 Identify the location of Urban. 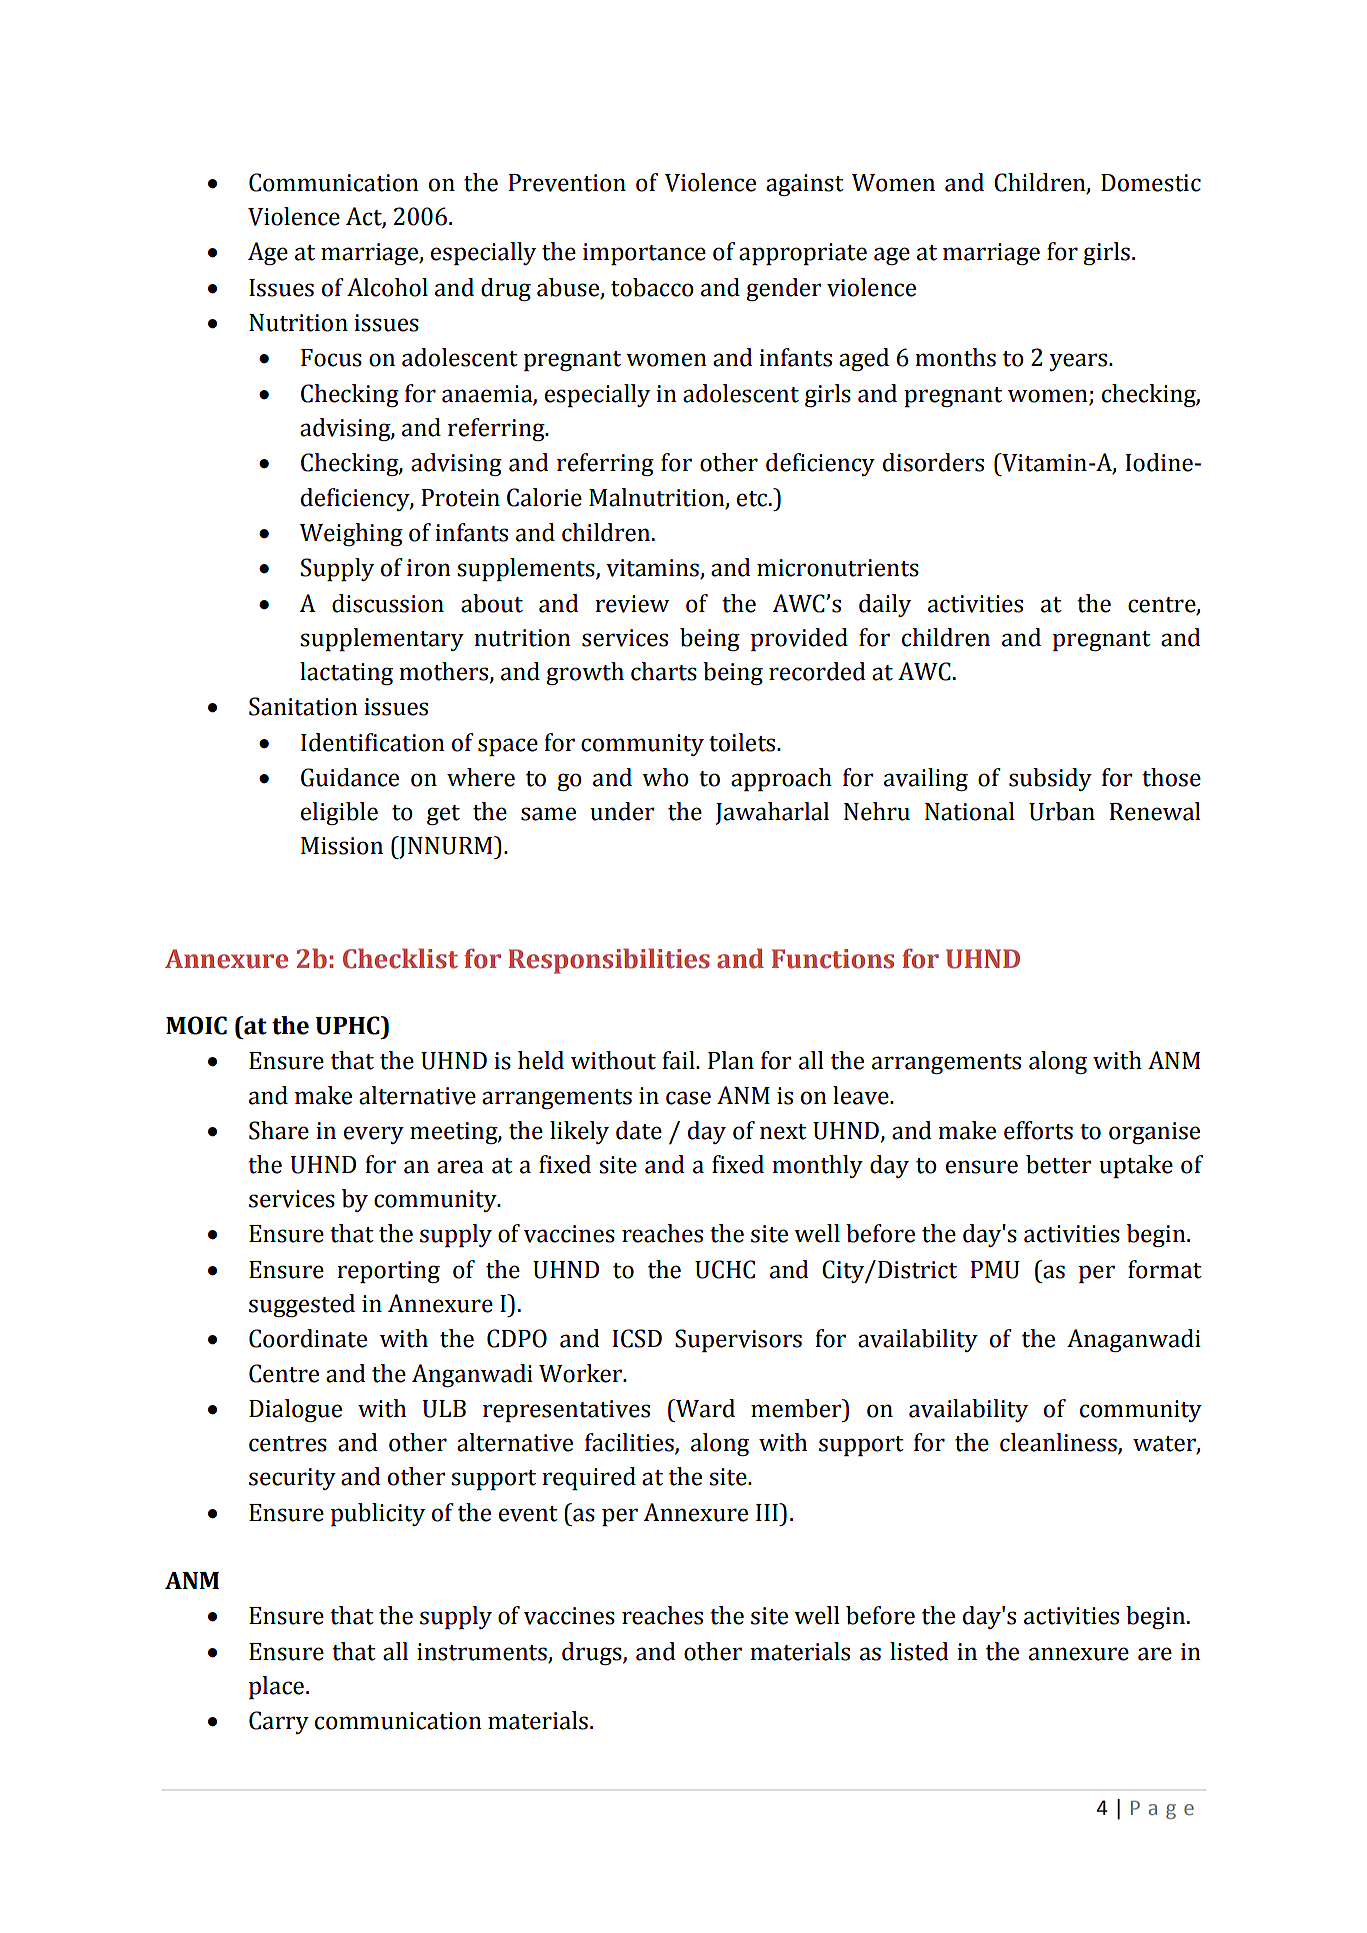
(1062, 811).
